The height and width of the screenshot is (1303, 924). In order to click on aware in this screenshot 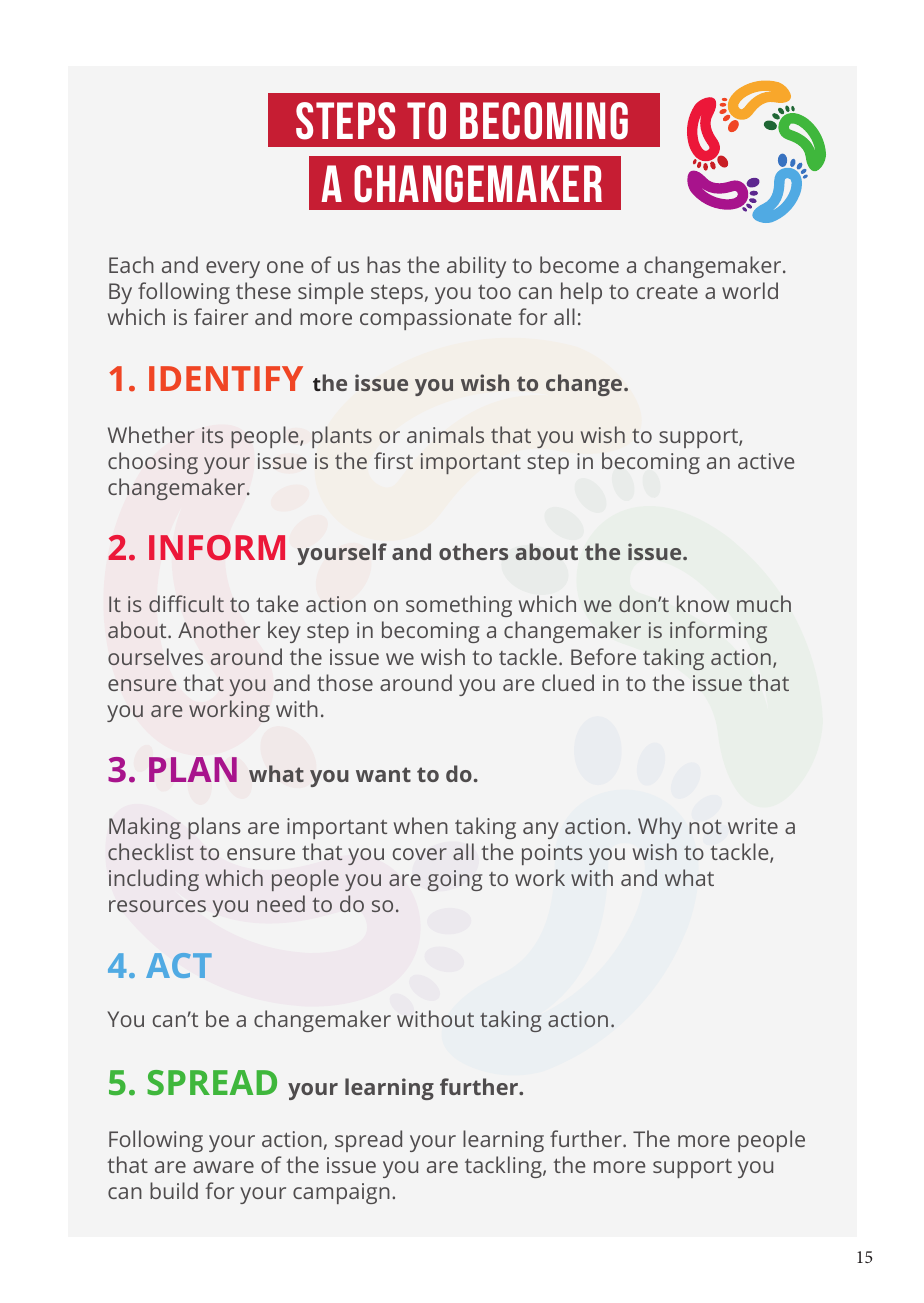, I will do `click(223, 1167)`.
